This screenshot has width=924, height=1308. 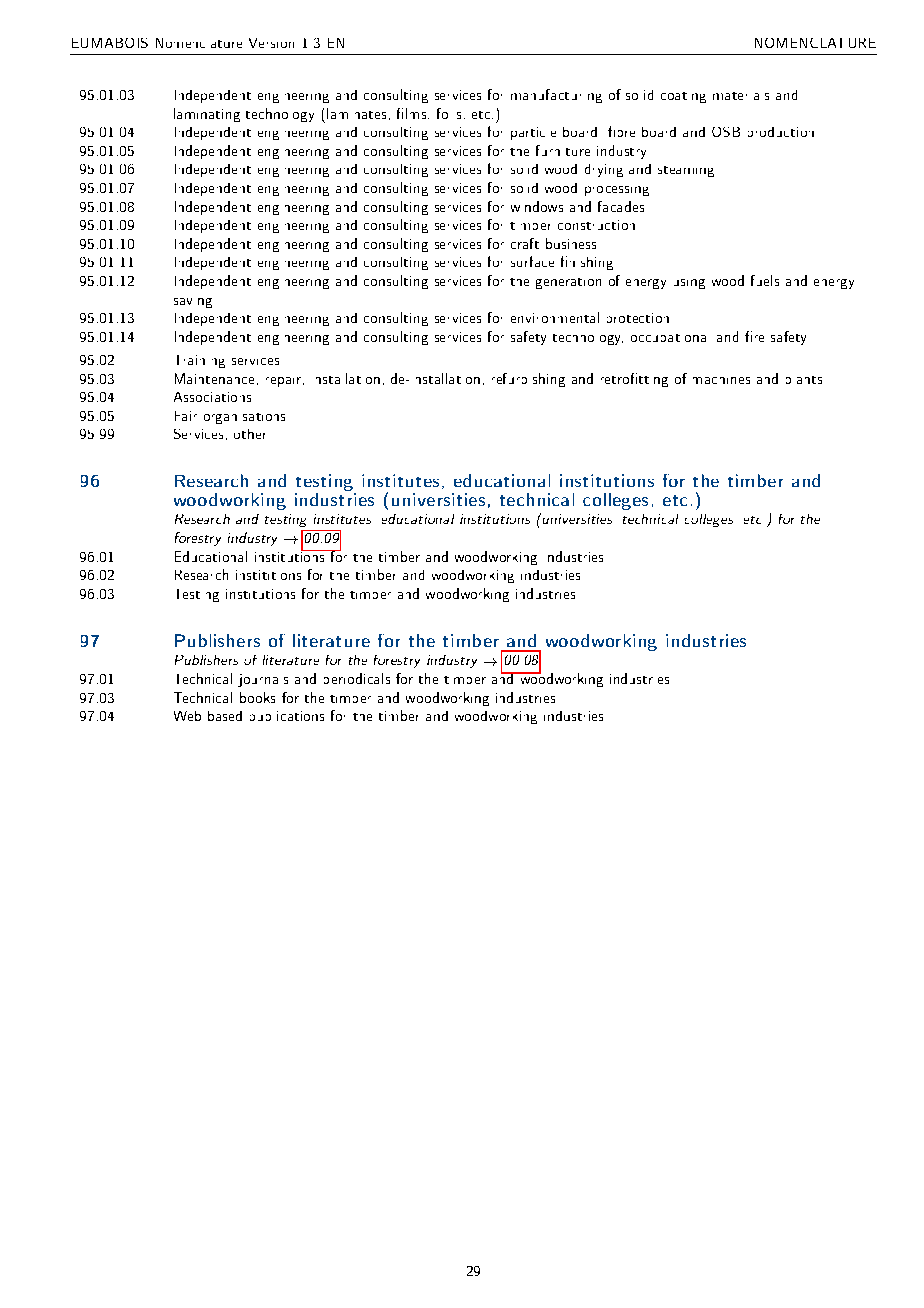 What do you see at coordinates (357, 678) in the screenshot?
I see `periodicals` at bounding box center [357, 678].
